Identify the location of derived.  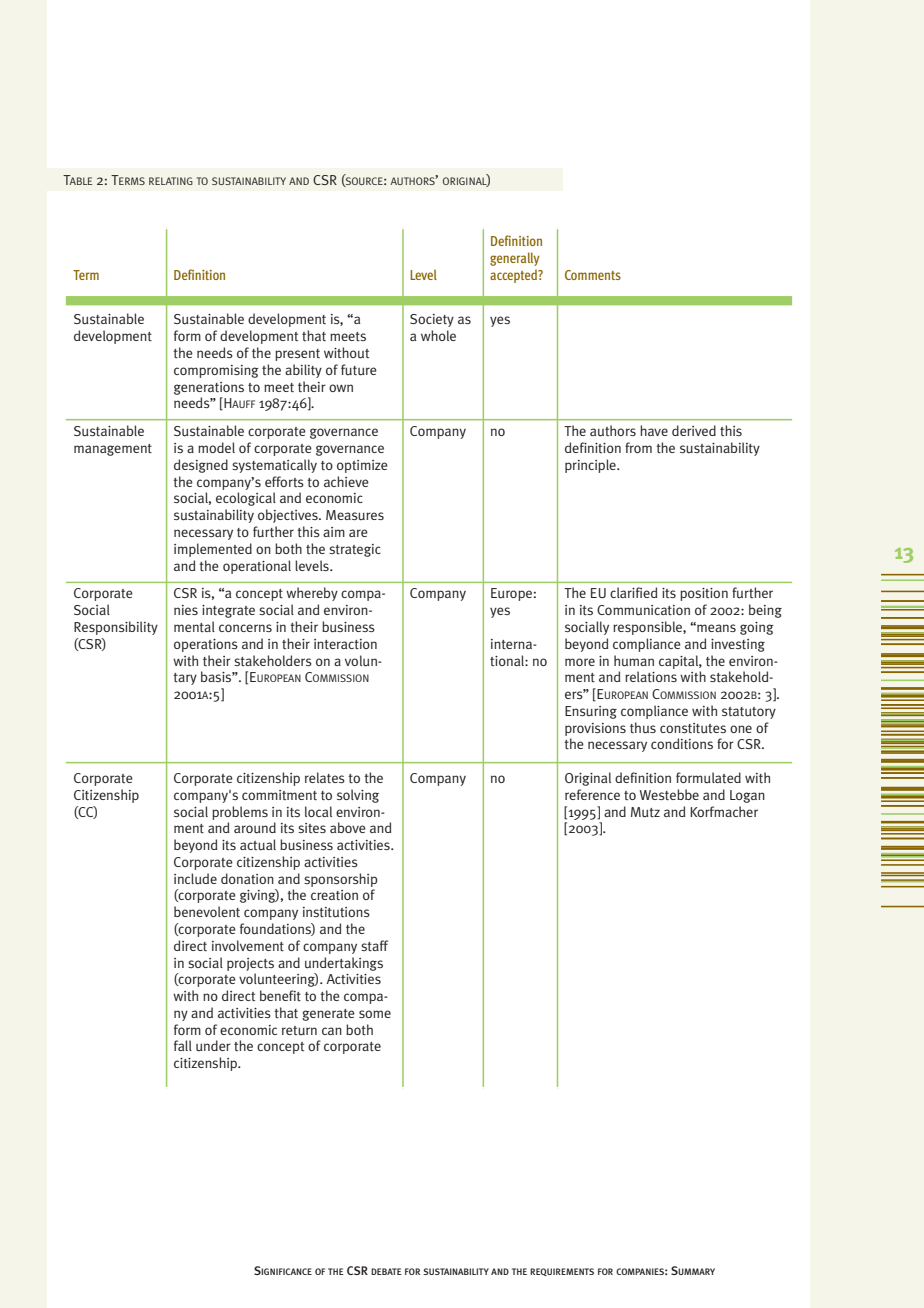
(694, 430).
